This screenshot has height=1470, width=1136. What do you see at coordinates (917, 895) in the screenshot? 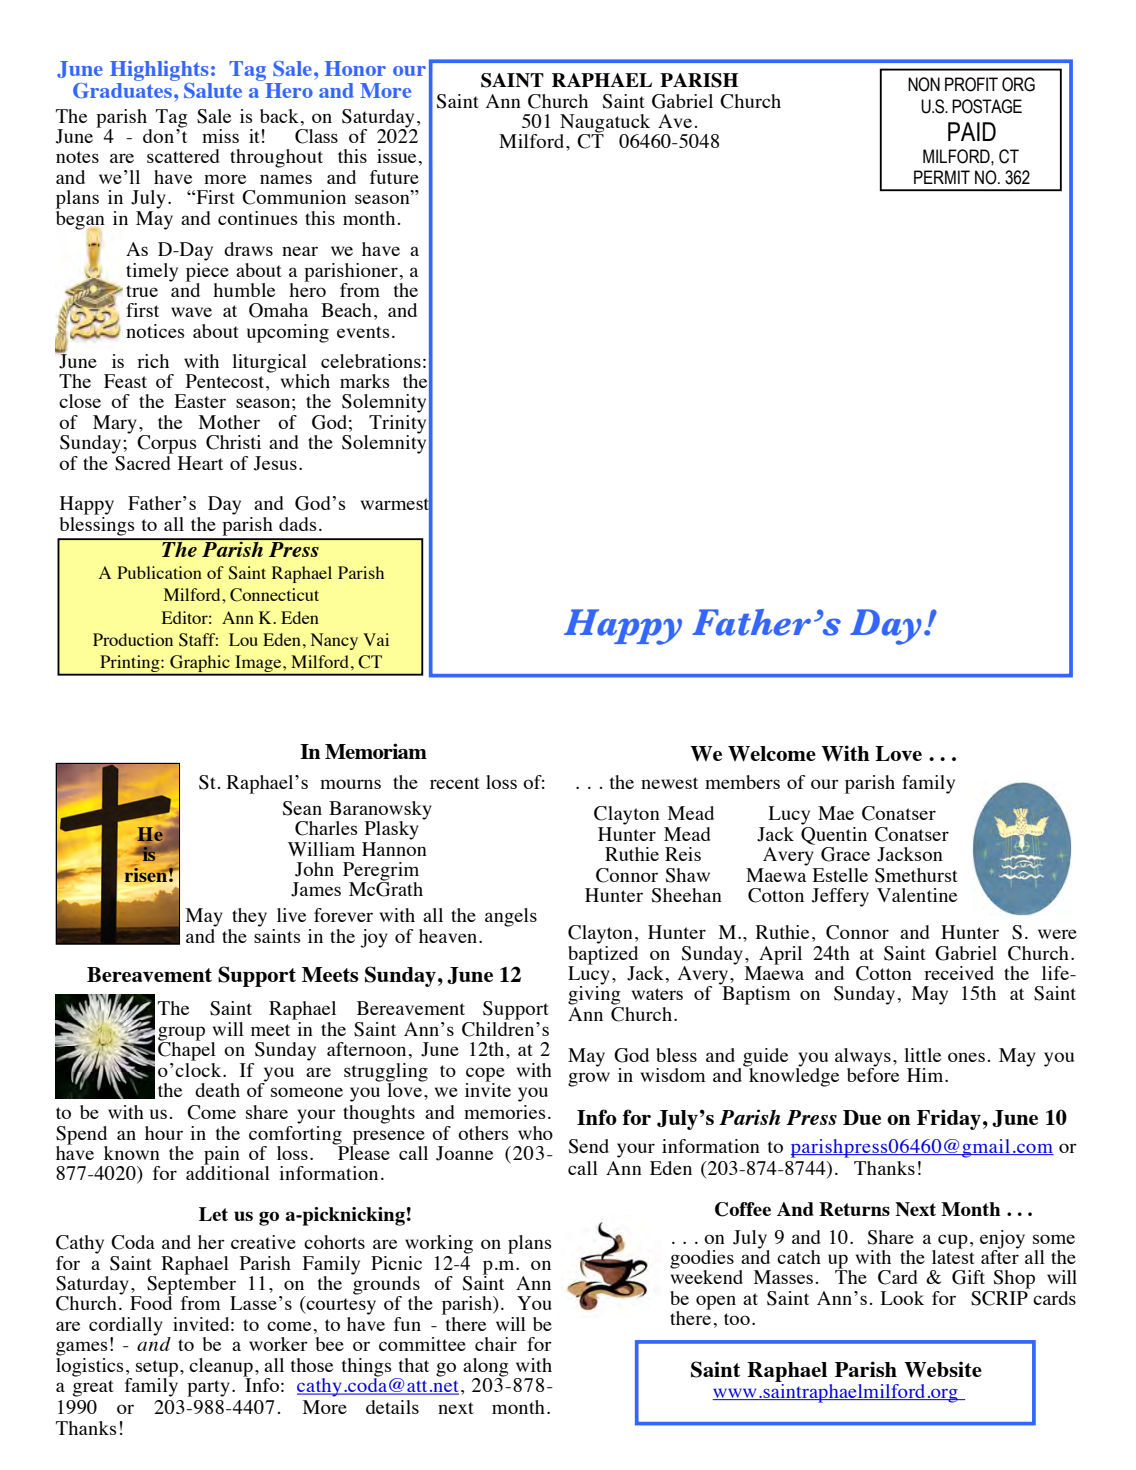
I see `Valentine` at bounding box center [917, 895].
